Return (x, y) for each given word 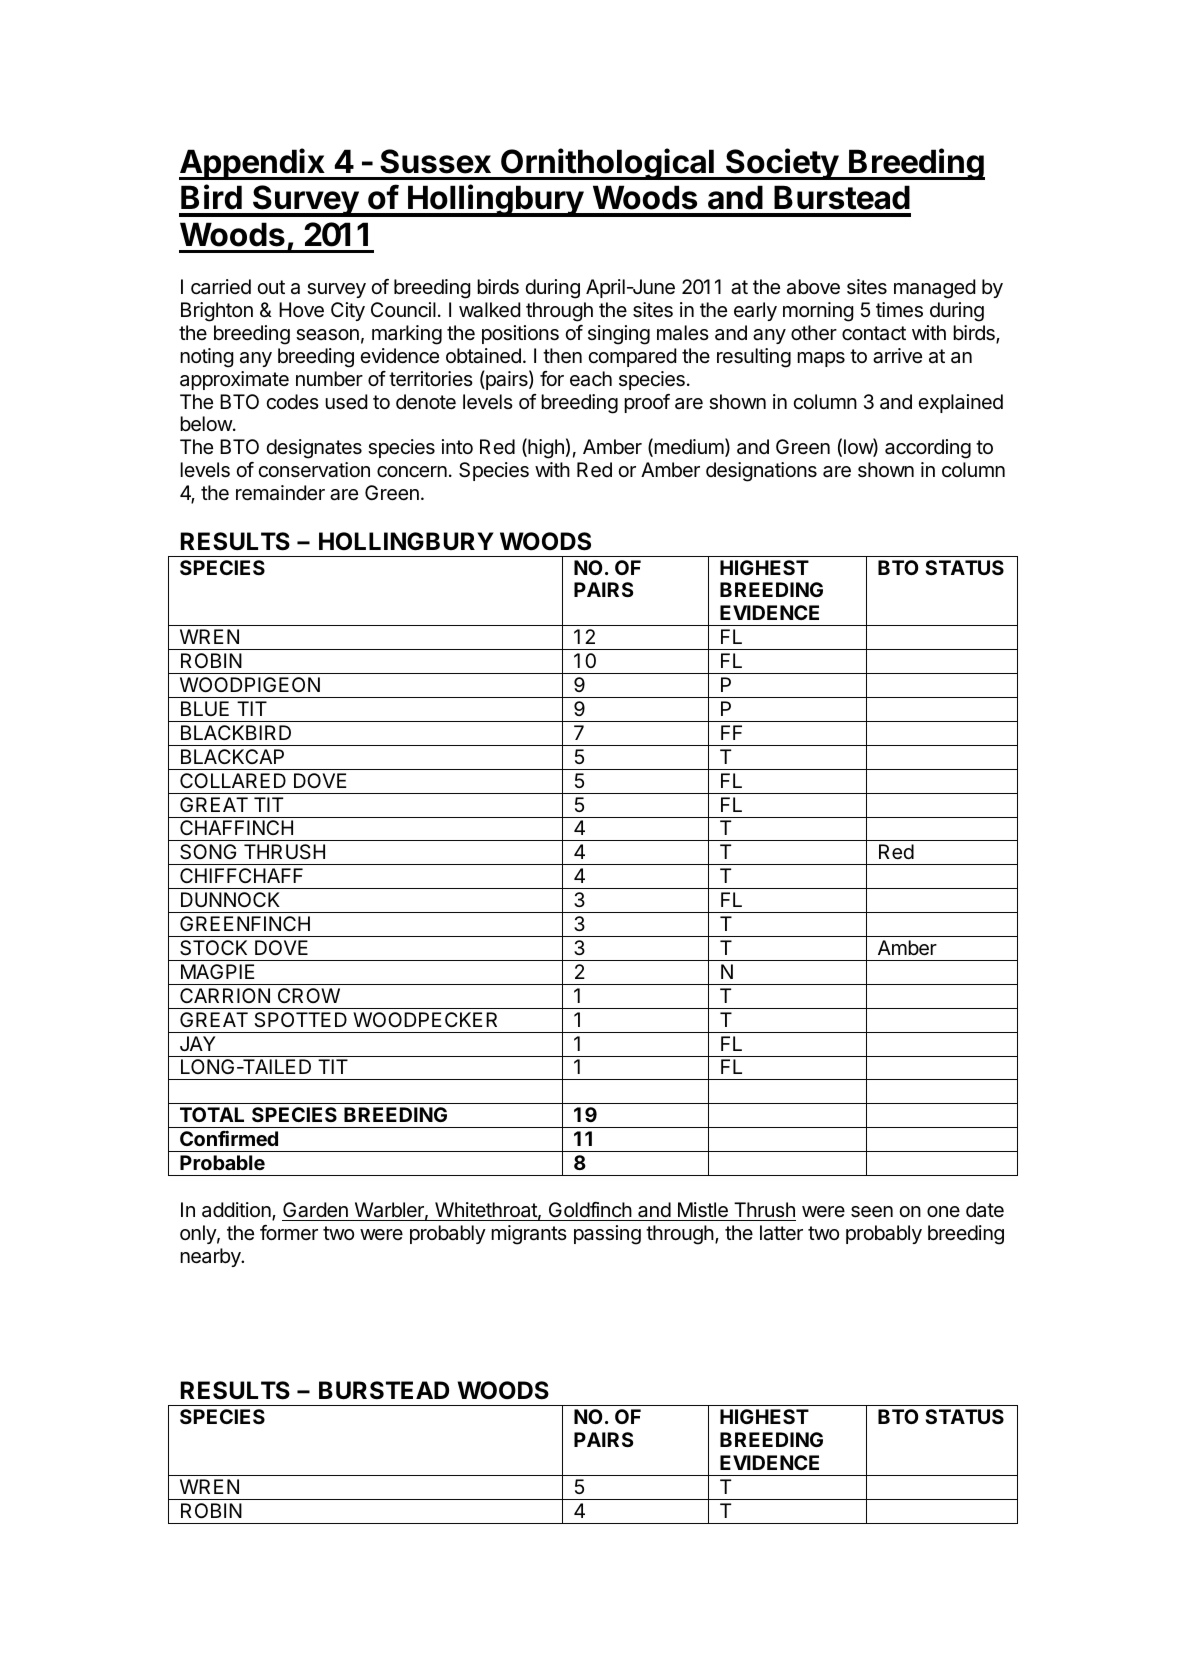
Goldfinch (590, 1209)
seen (872, 1212)
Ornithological (607, 164)
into (457, 446)
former (289, 1232)
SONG (208, 852)
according (928, 449)
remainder (280, 493)
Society (782, 164)
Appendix (253, 164)
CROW (309, 995)
